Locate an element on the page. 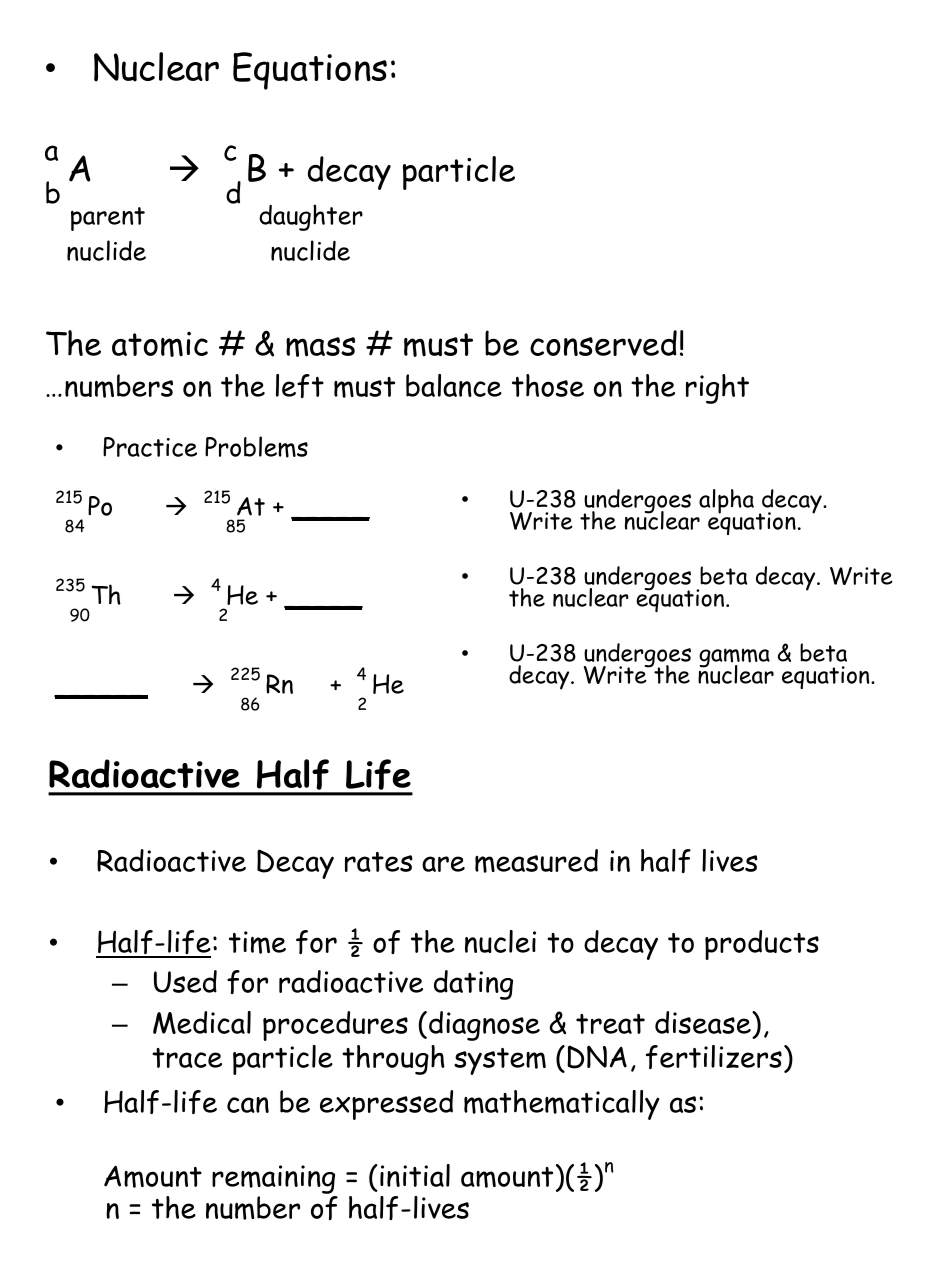 The width and height of the image is (952, 1270). daughter is located at coordinates (311, 217).
